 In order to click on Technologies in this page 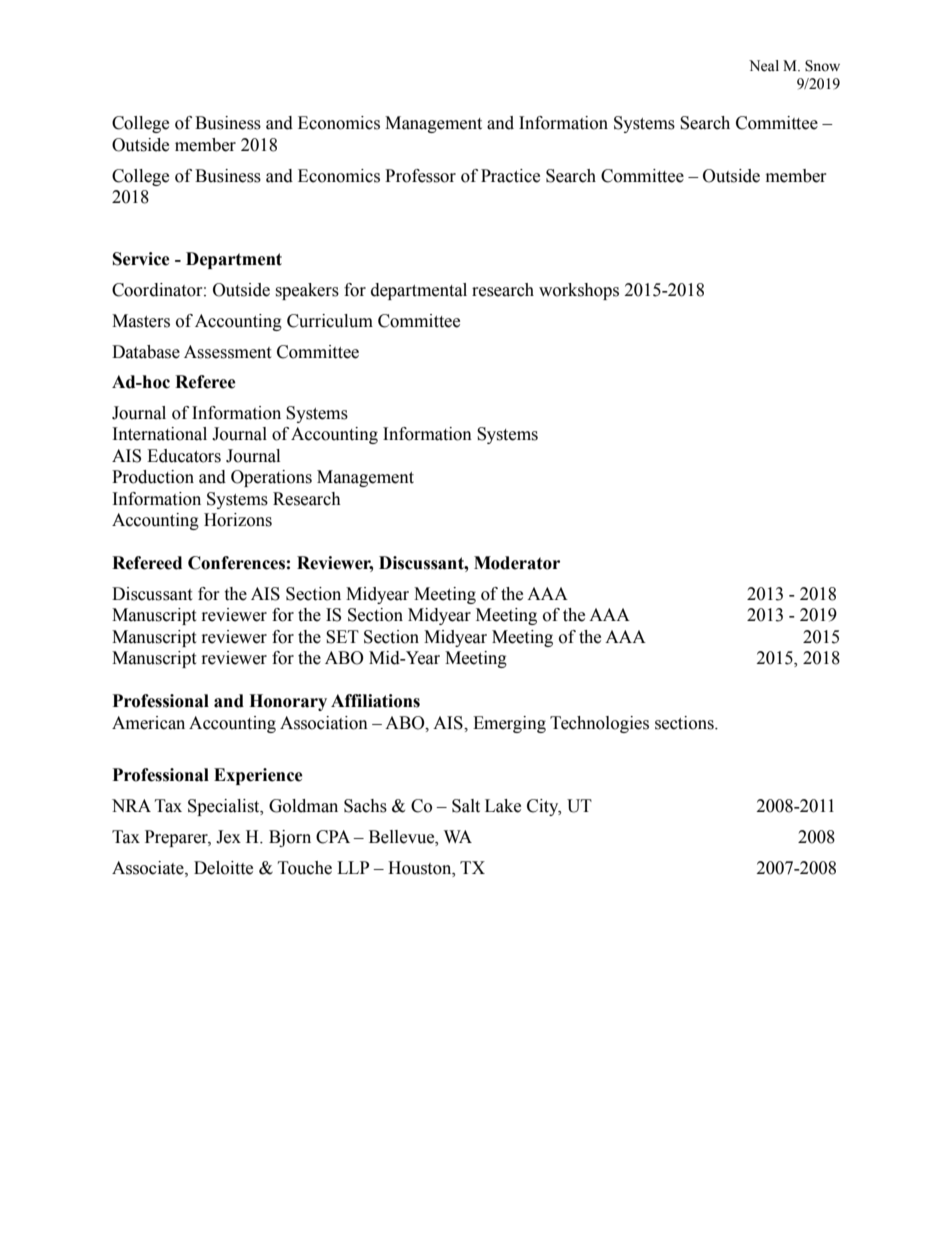, I will do `click(599, 724)`.
